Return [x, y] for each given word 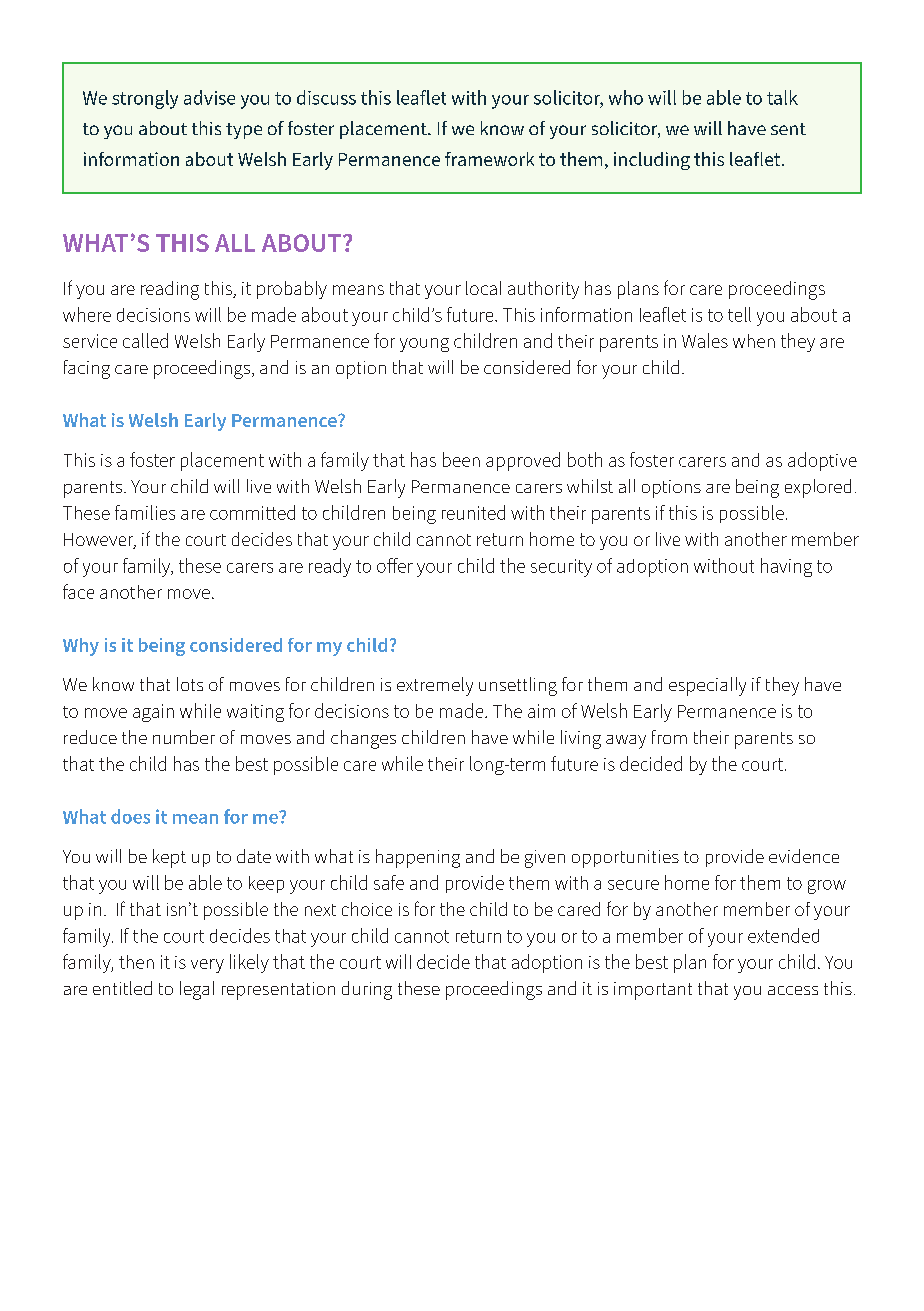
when [754, 341]
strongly [145, 99]
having [786, 567]
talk [782, 97]
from [669, 737]
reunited [473, 512]
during [367, 990]
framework [489, 159]
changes [363, 739]
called [145, 340]
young [424, 345]
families [145, 512]
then [136, 962]
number [184, 737]
